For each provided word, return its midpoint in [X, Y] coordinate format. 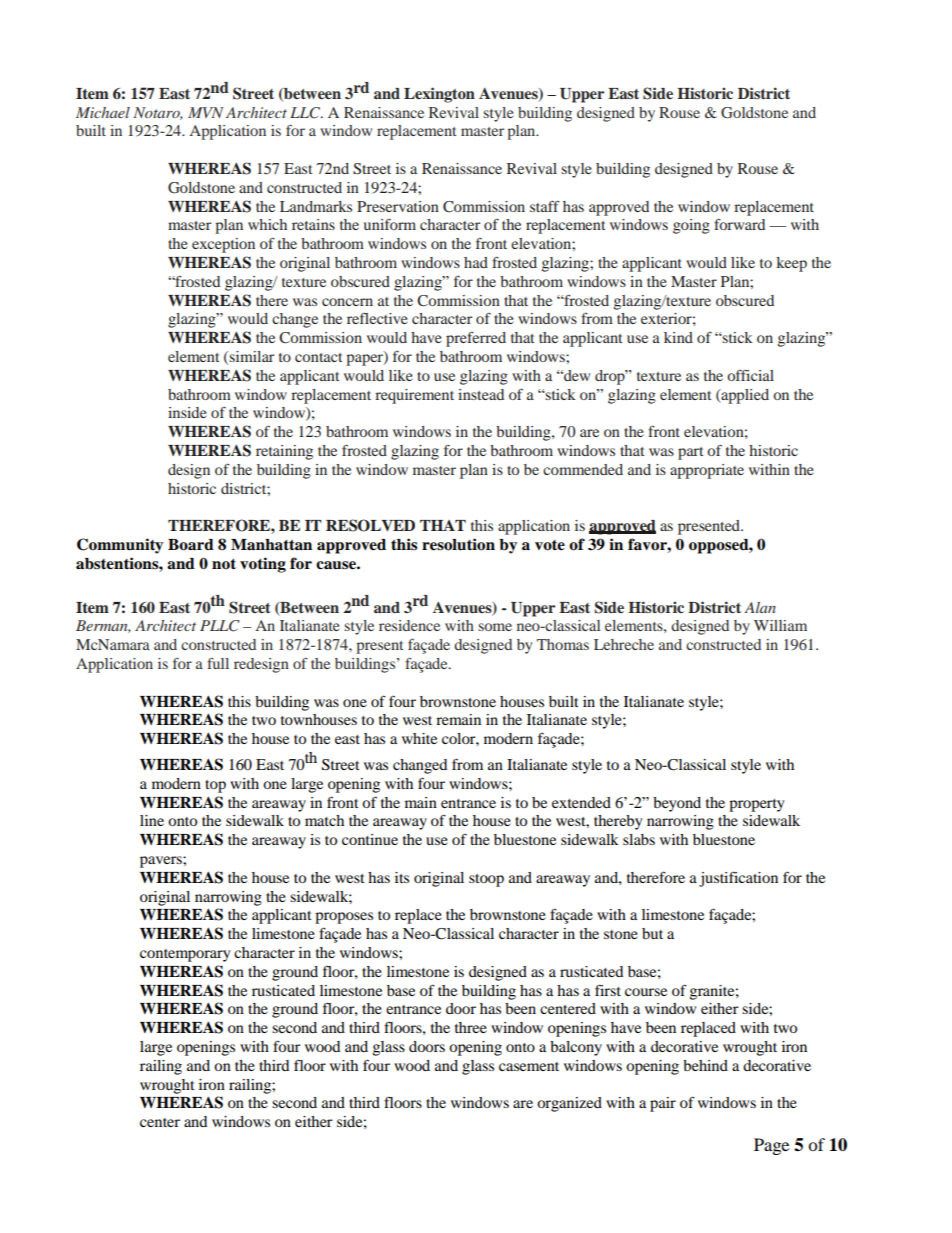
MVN [206, 112]
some [495, 627]
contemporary [185, 955]
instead [481, 394]
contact [319, 357]
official [750, 375]
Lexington [439, 95]
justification [738, 879]
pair [663, 1104]
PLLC [220, 626]
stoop [486, 880]
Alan [760, 607]
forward [739, 224]
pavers [162, 862]
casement [529, 1066]
